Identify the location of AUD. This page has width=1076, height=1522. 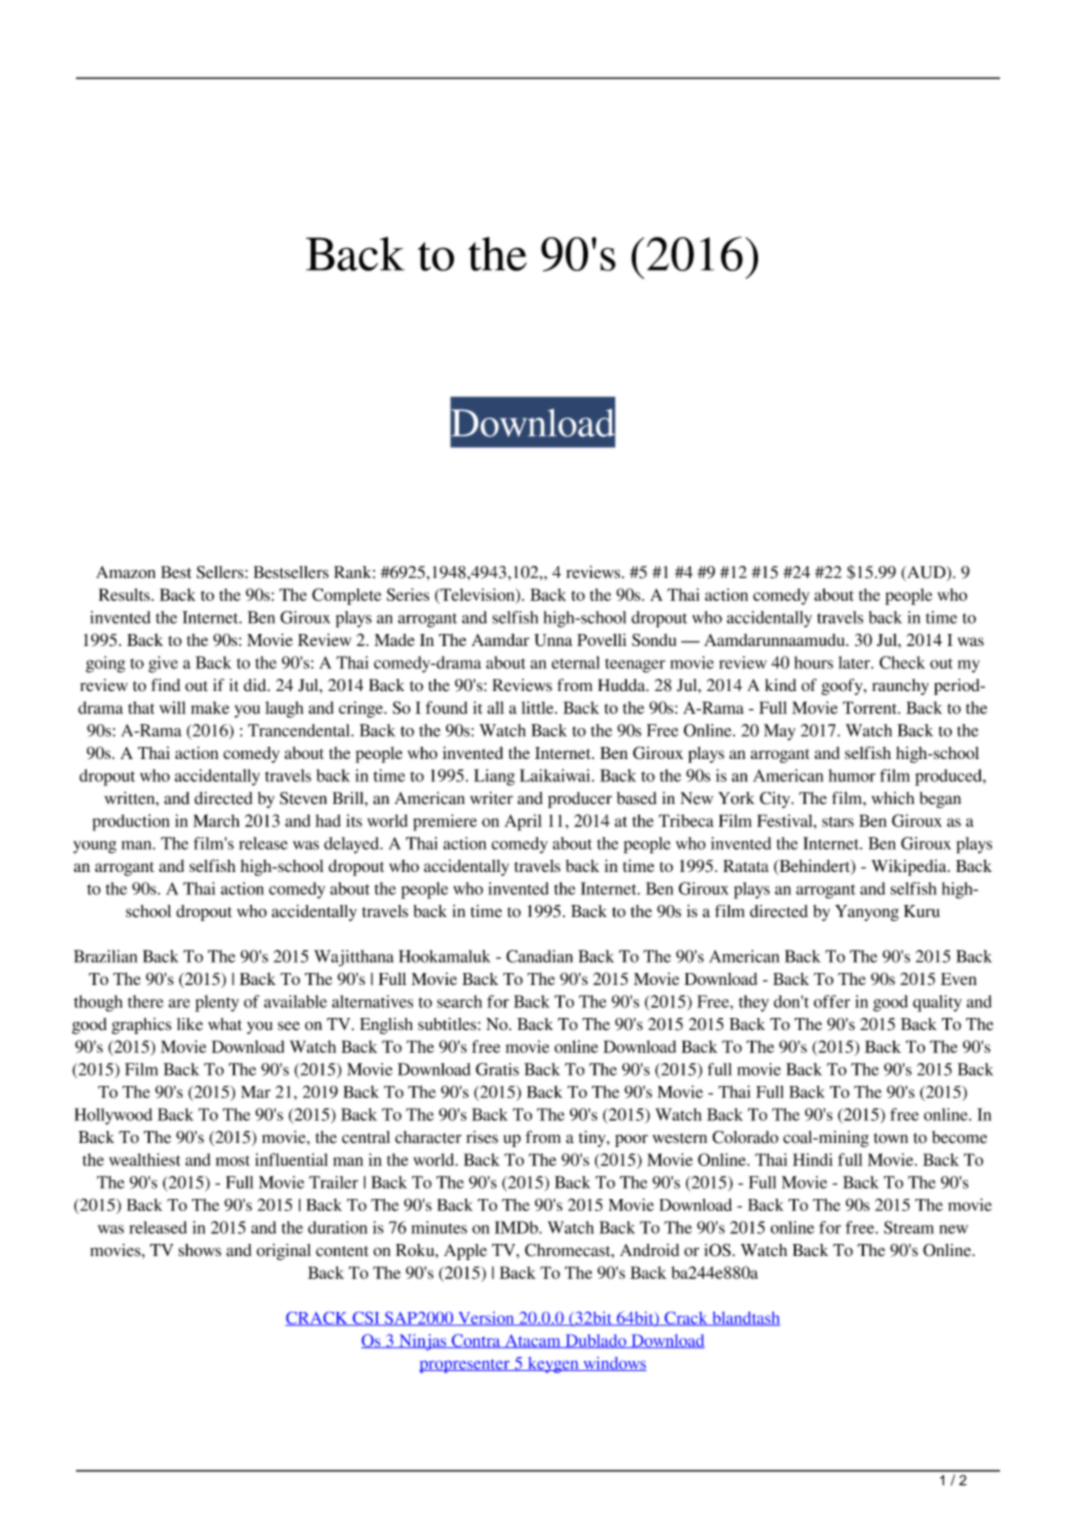
(926, 573).
